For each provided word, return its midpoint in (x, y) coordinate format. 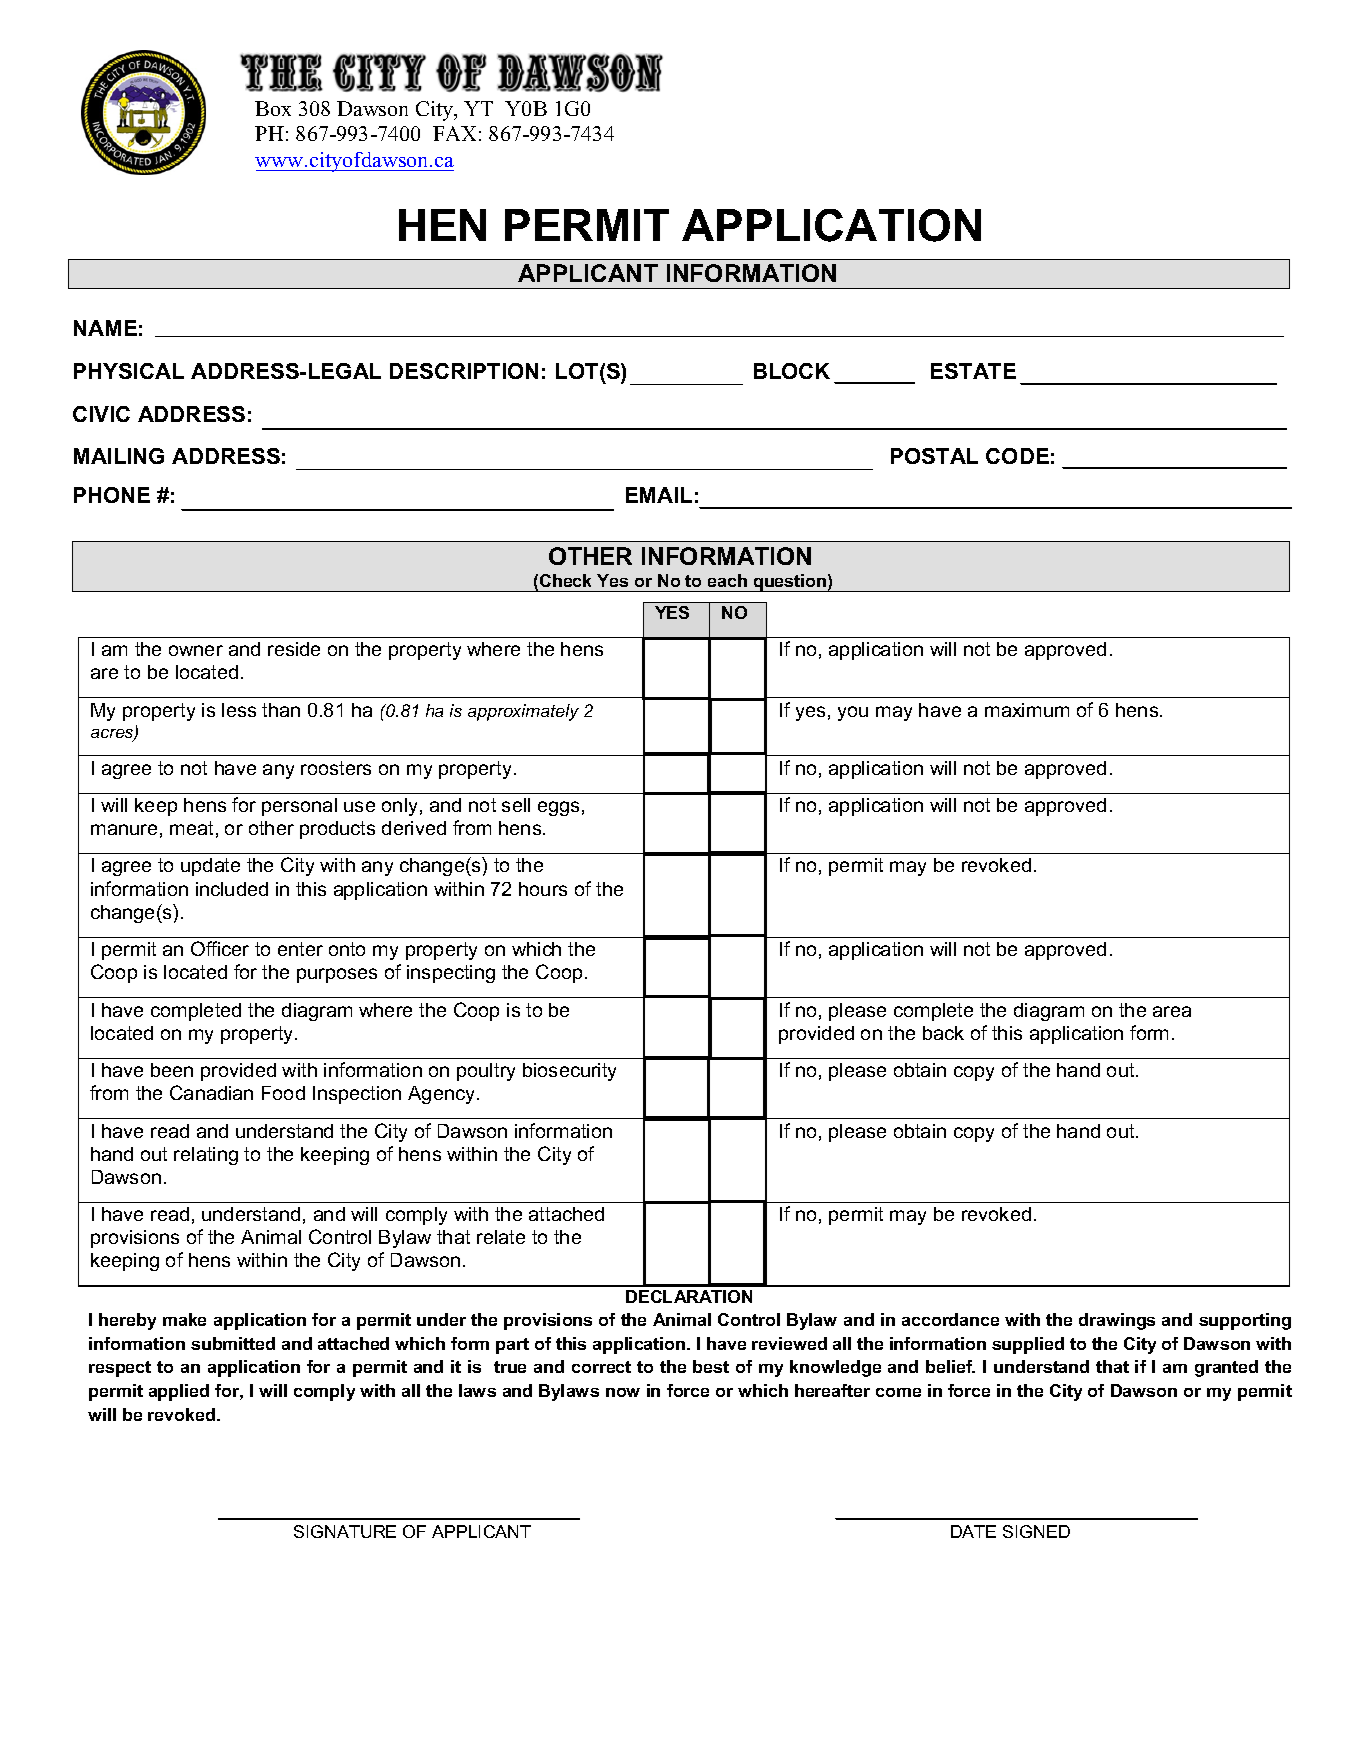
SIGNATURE (345, 1531)
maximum (1027, 710)
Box (273, 108)
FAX (454, 133)
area (1172, 1011)
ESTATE (973, 371)
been (172, 1070)
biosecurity (569, 1072)
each (727, 580)
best (711, 1366)
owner (196, 650)
